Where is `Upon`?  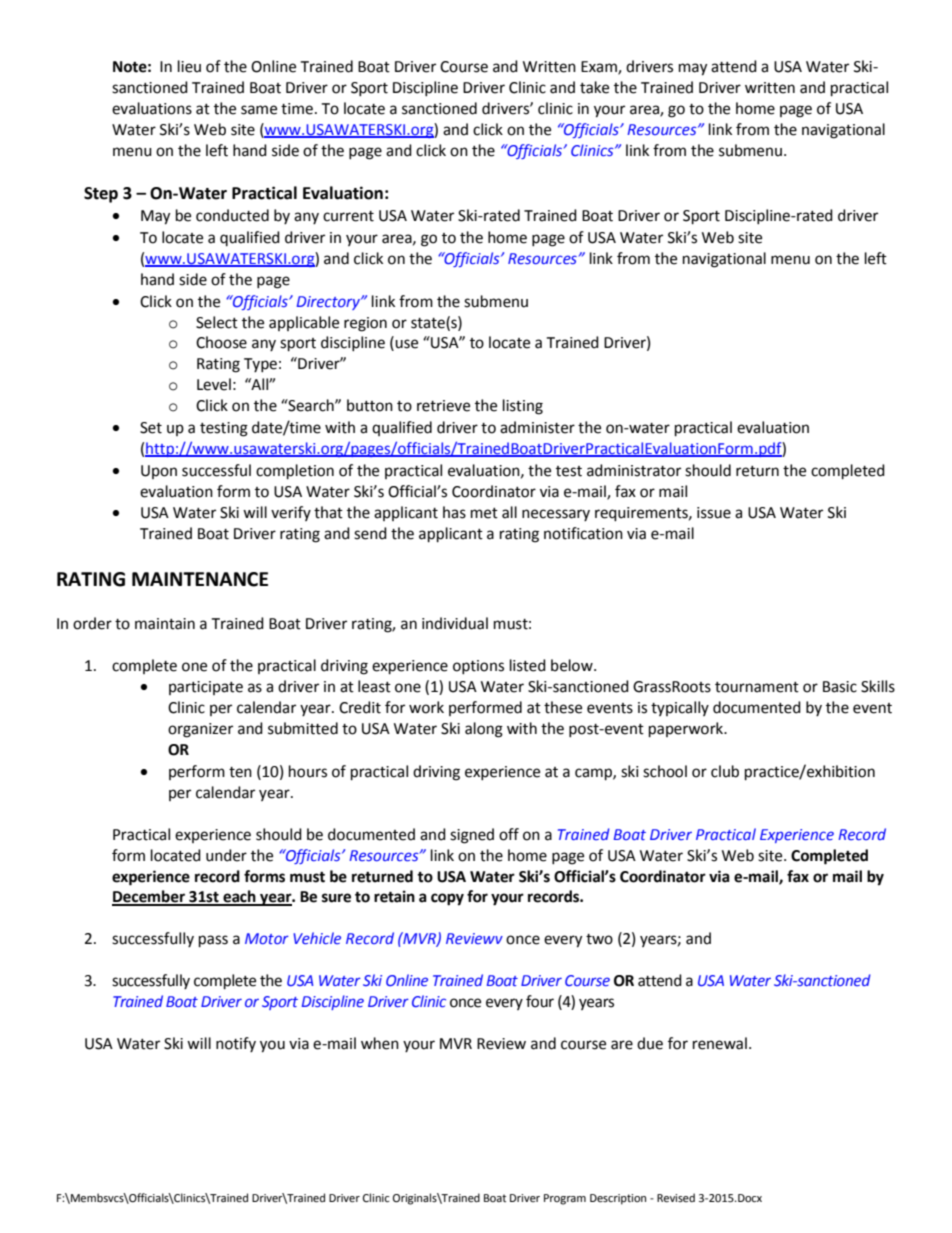
Upon is located at coordinates (159, 472).
